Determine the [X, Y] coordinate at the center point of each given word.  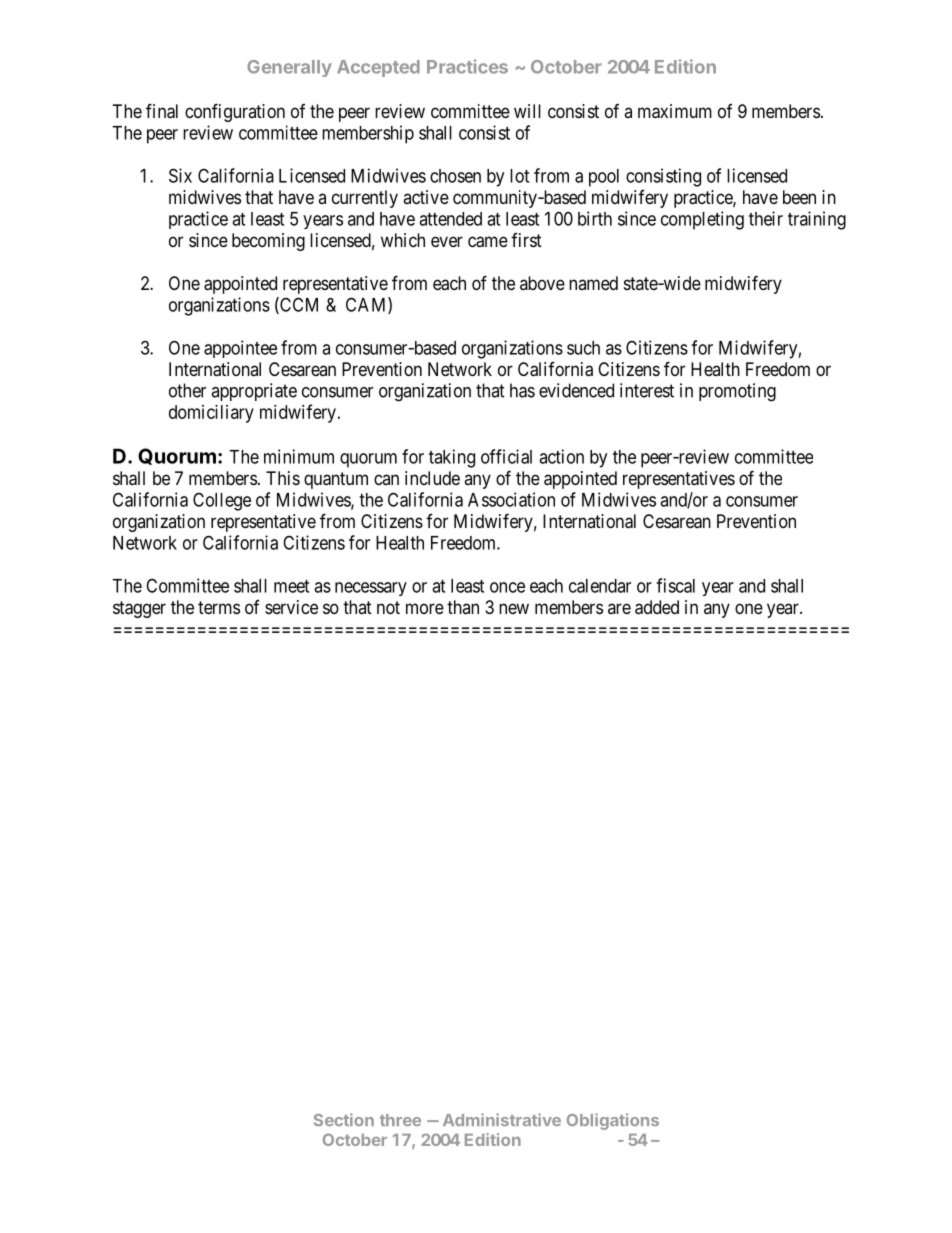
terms [219, 607]
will [527, 111]
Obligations [613, 1121]
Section [344, 1119]
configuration [235, 112]
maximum [675, 111]
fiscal [675, 585]
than [463, 607]
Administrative [502, 1119]
